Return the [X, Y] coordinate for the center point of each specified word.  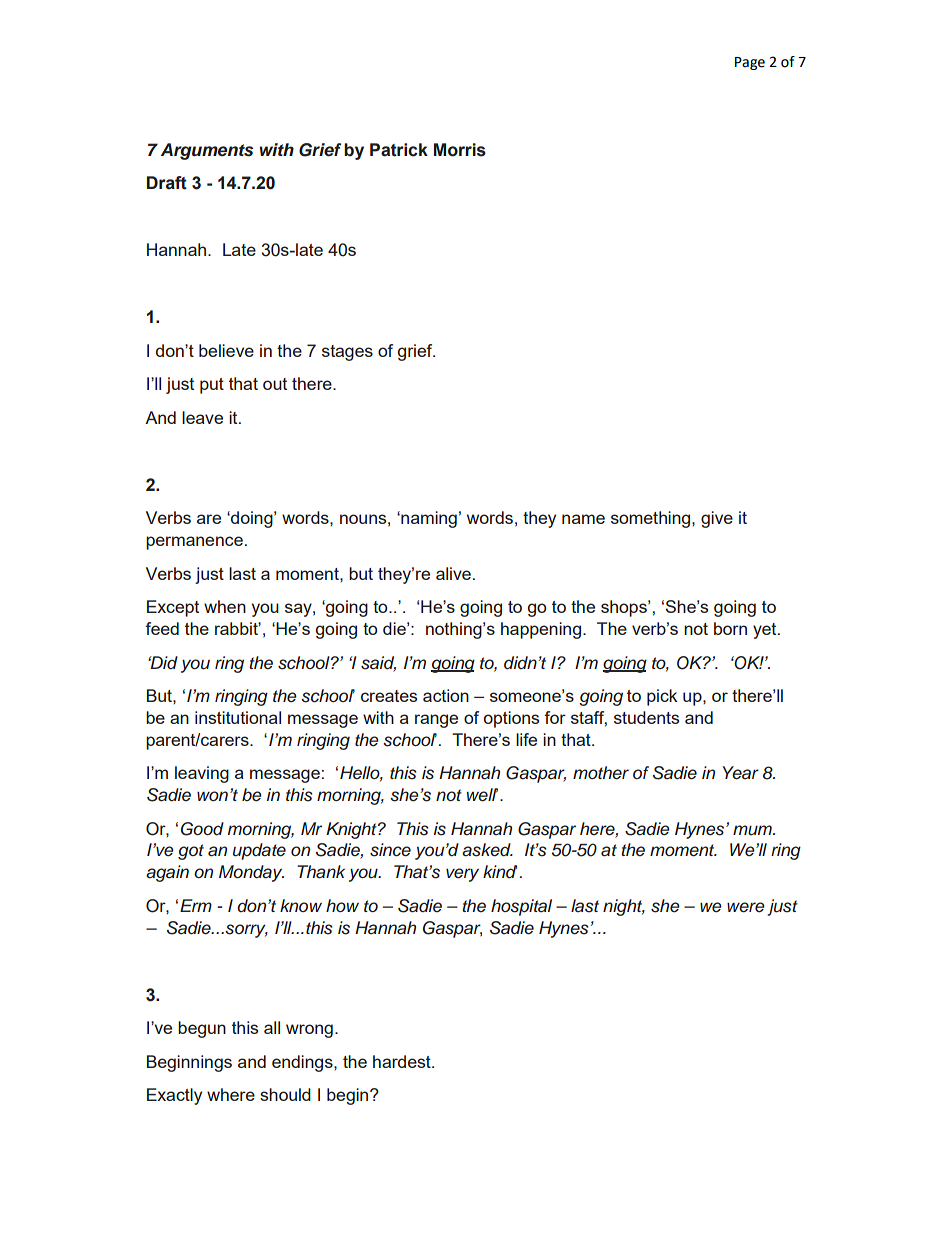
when [225, 606]
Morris [460, 150]
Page [750, 63]
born [730, 628]
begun [202, 1029]
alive [453, 573]
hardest [403, 1061]
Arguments [207, 151]
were [746, 907]
